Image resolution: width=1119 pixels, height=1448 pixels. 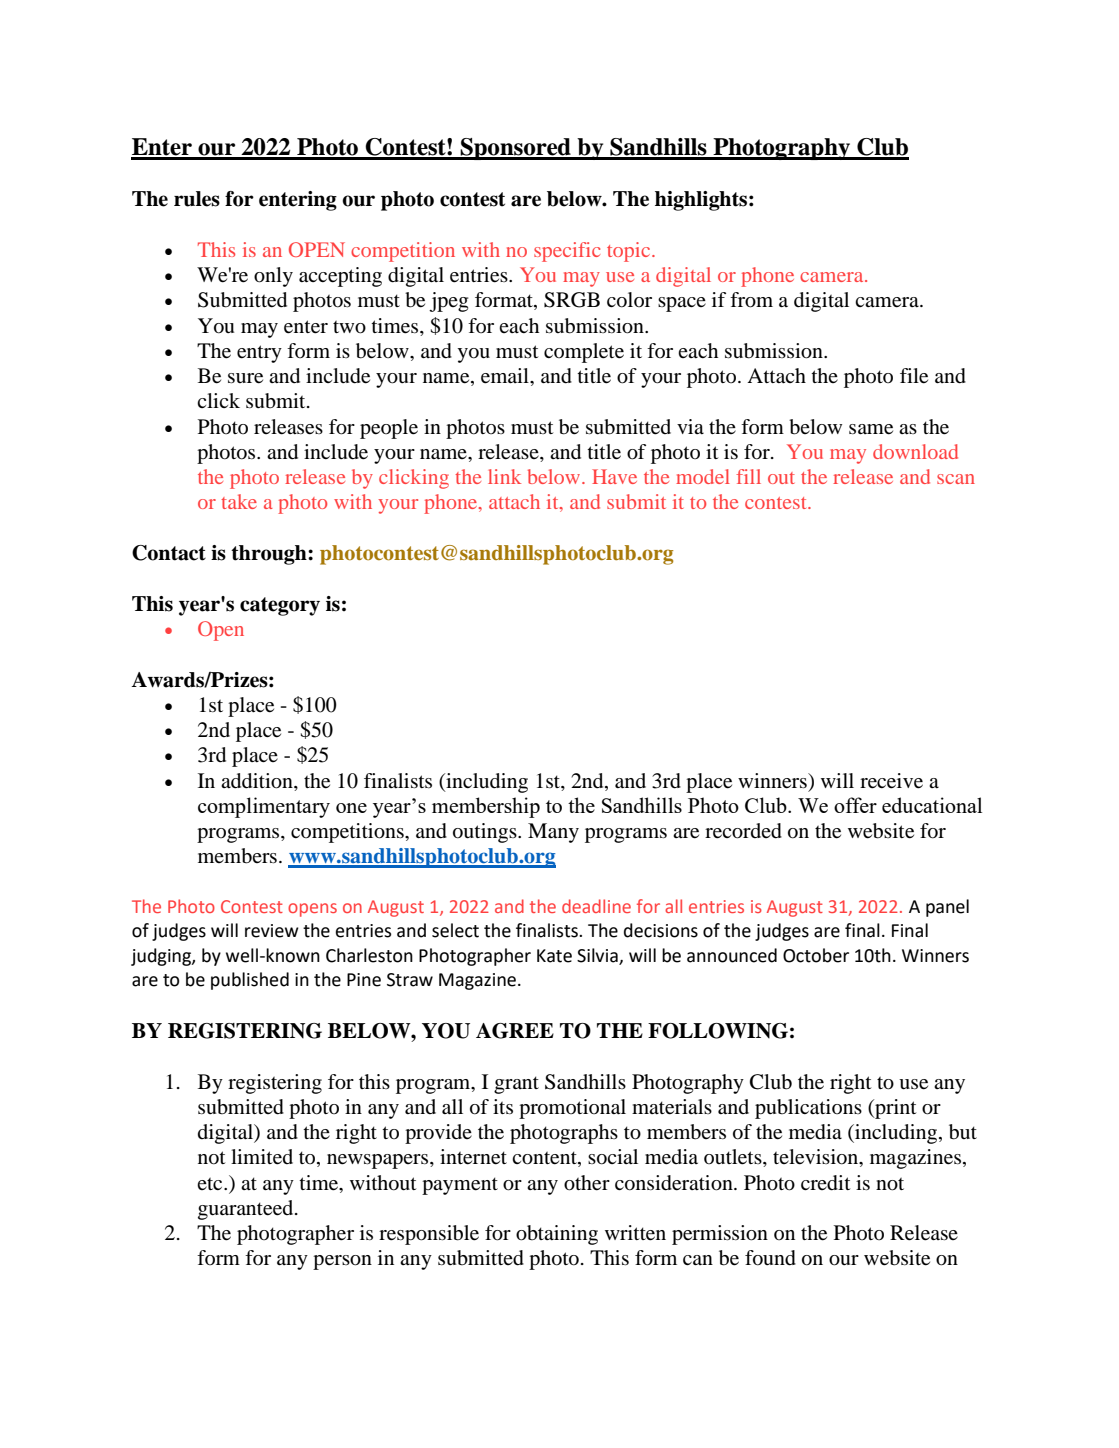 I want to click on panel, so click(x=947, y=908).
